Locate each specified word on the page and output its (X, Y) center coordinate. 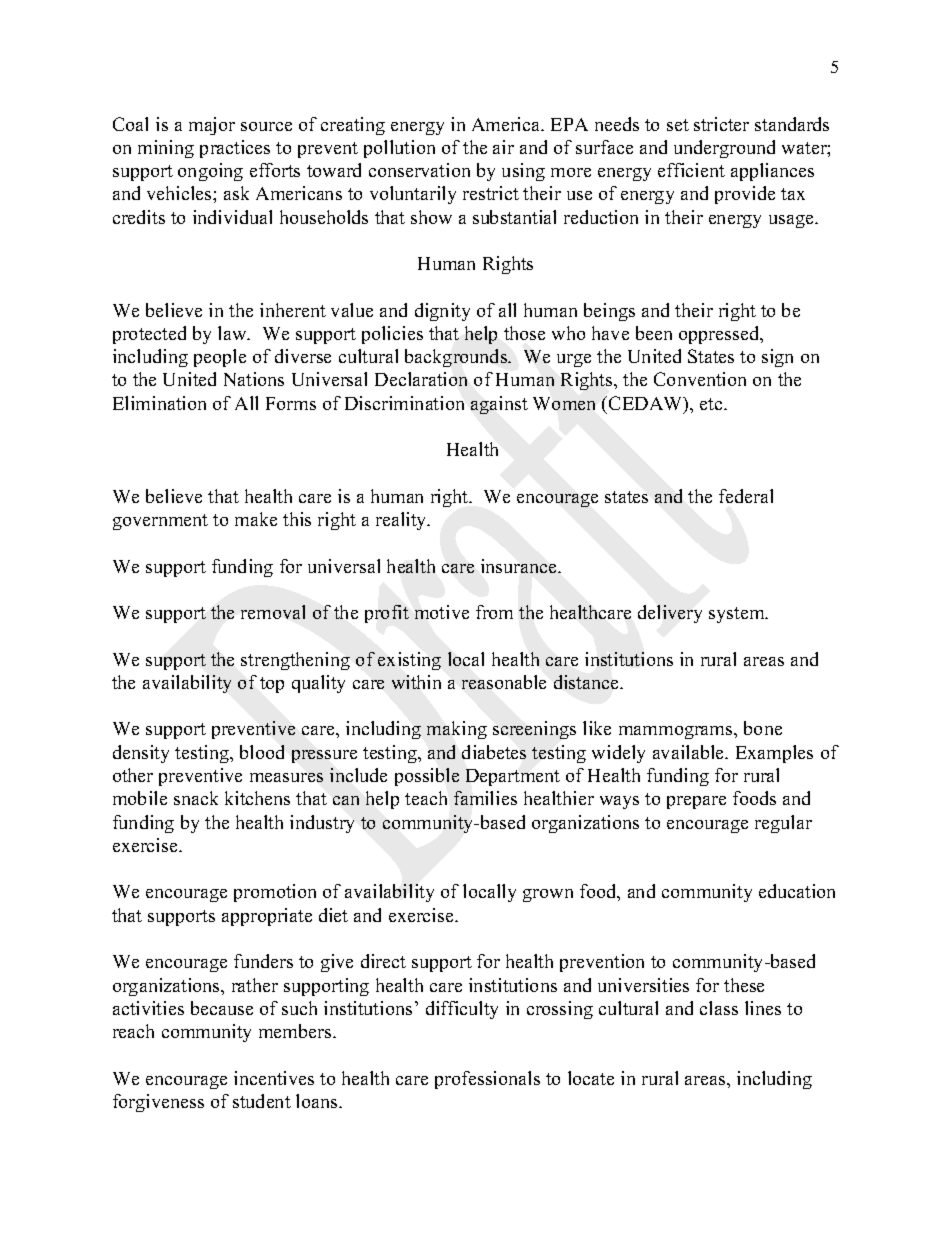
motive (442, 612)
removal (273, 612)
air (503, 147)
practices (235, 149)
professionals (487, 1080)
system (738, 615)
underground (724, 149)
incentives (274, 1078)
